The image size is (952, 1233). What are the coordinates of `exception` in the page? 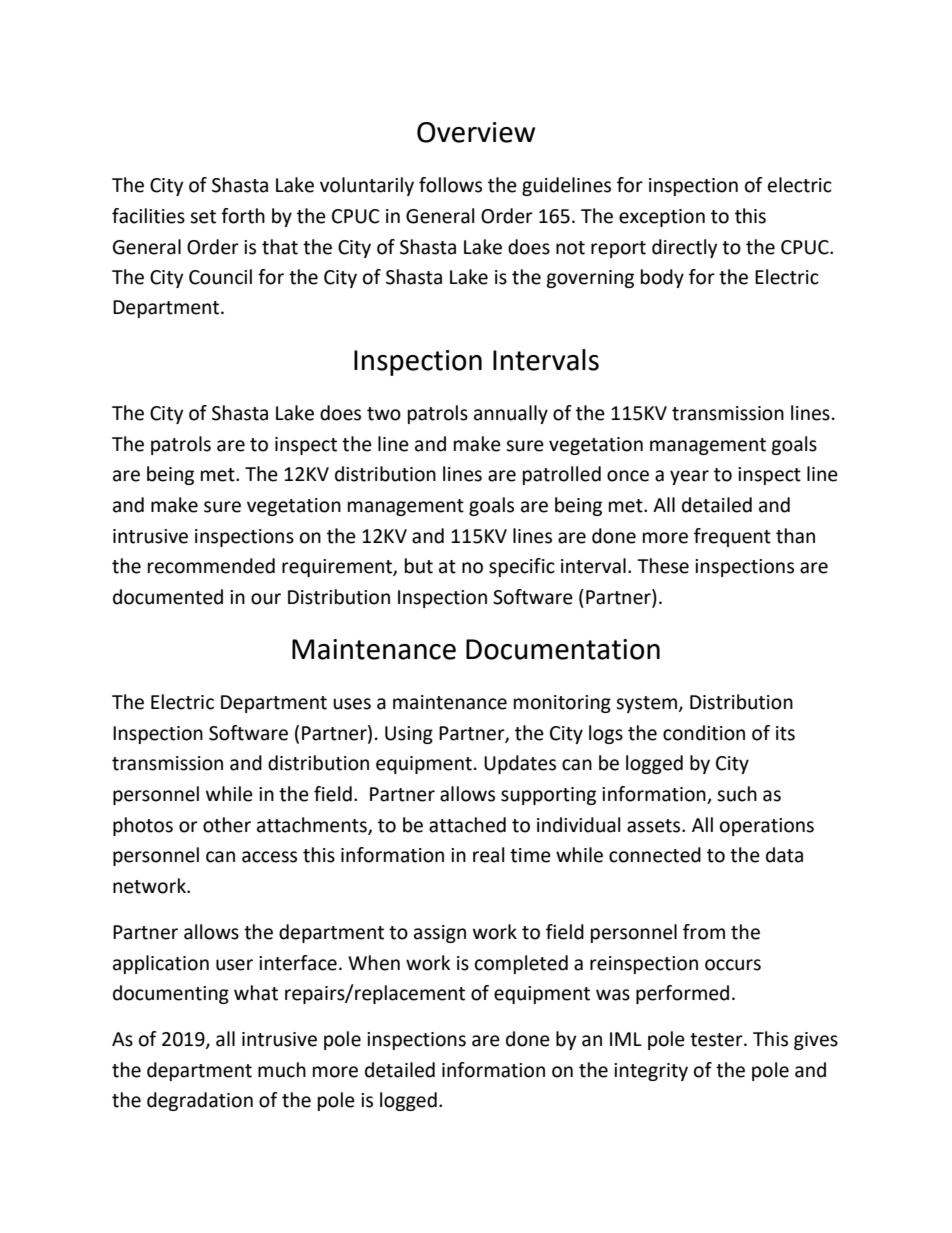 It's located at (662, 218).
